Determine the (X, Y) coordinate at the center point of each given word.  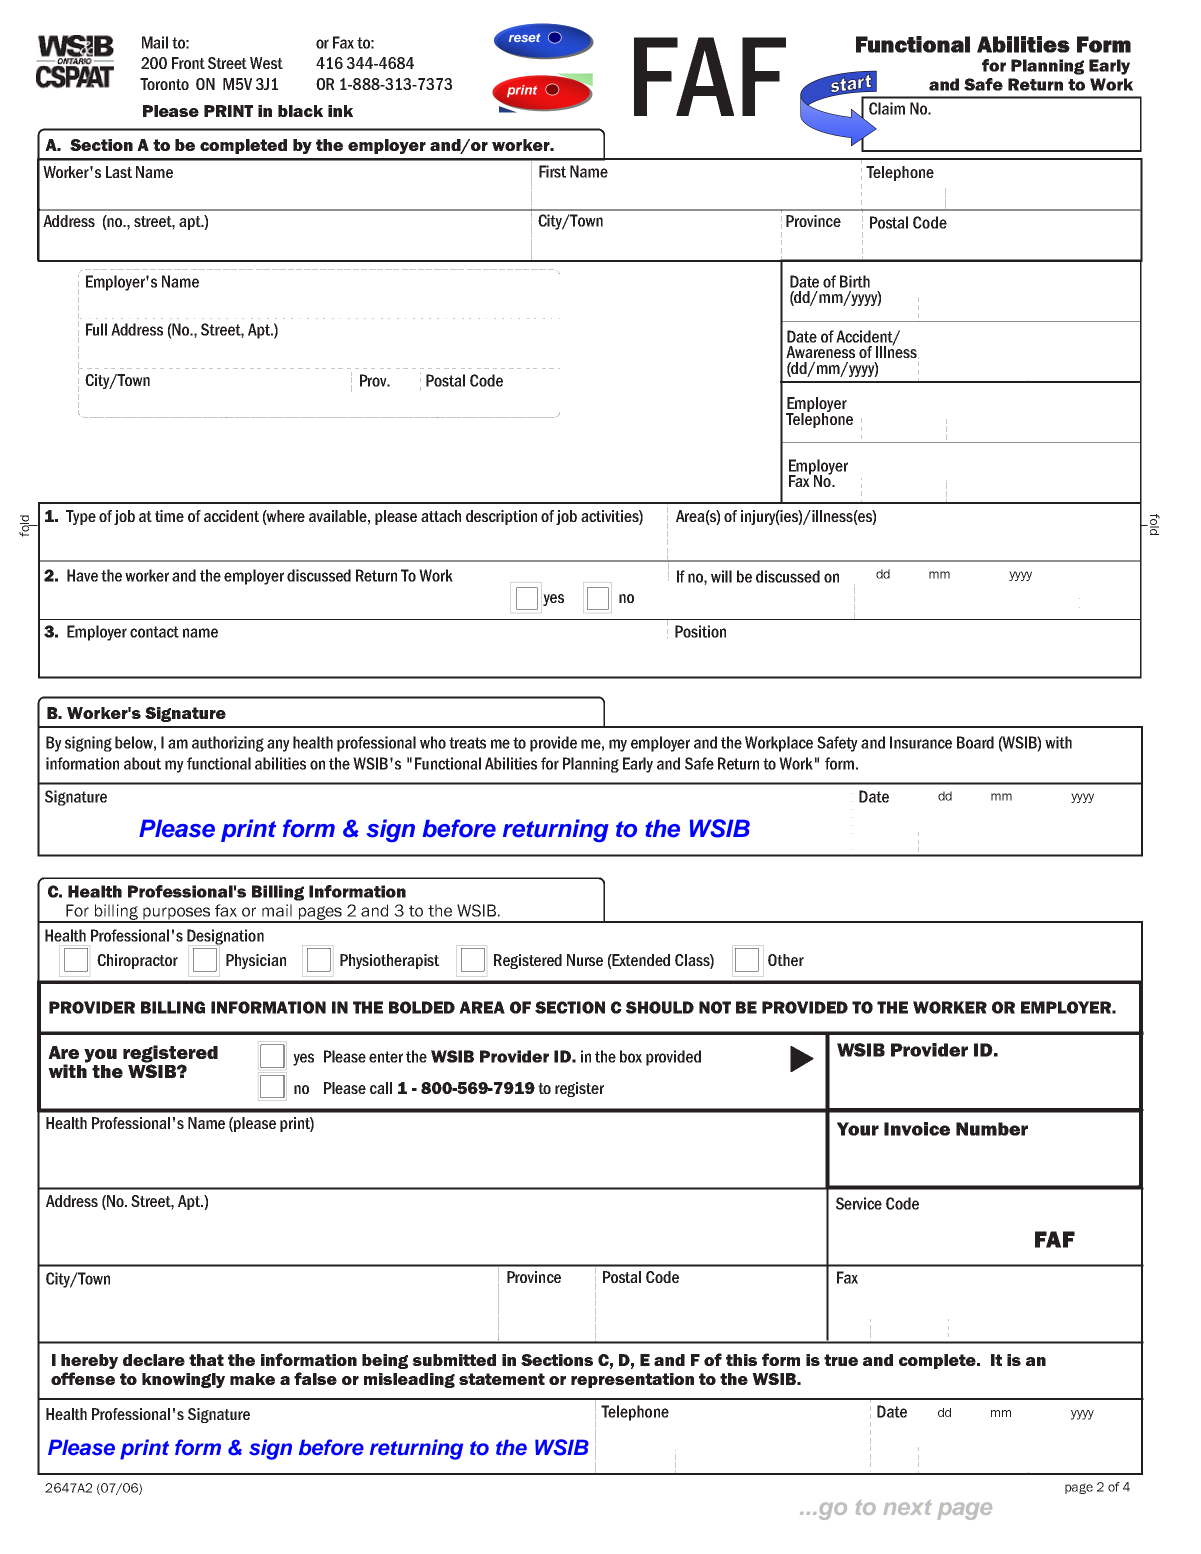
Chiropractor (137, 961)
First (552, 171)
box (631, 1056)
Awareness (820, 352)
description (501, 517)
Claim (887, 108)
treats (467, 743)
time (169, 516)
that (206, 1360)
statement (502, 1379)
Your (858, 1129)
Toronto (164, 84)
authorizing (228, 744)
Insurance (921, 742)
